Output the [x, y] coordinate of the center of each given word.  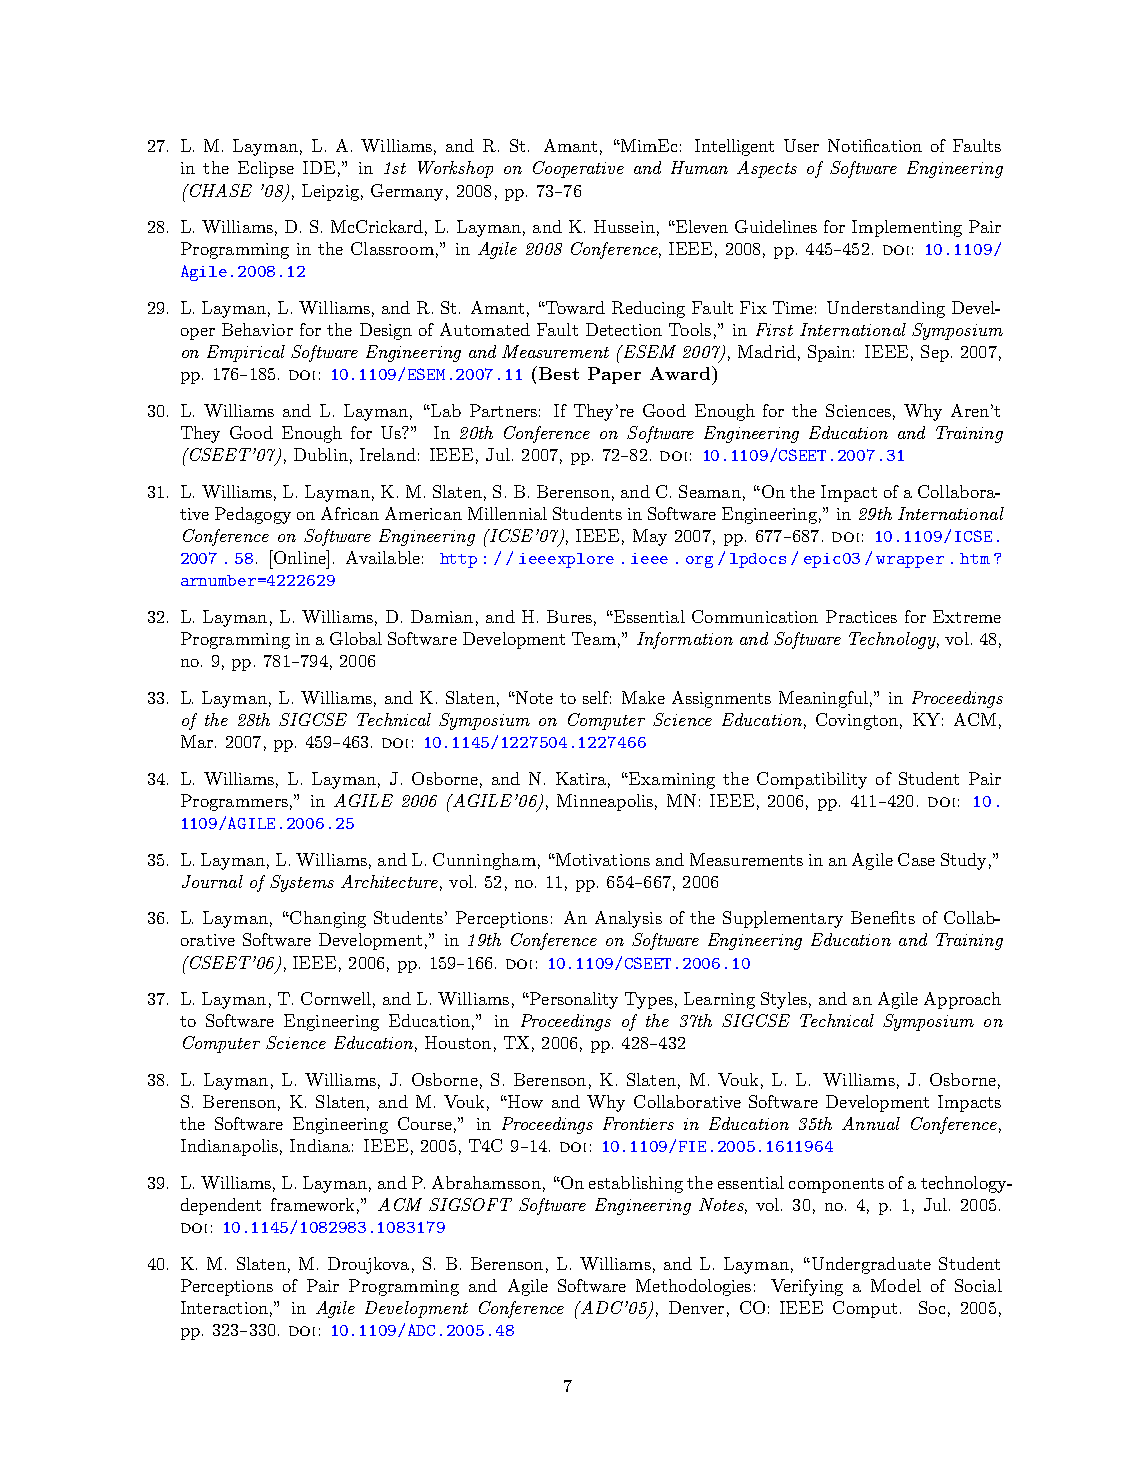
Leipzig [330, 192]
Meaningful [823, 699]
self [597, 697]
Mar [197, 741]
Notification [875, 145]
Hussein [624, 226]
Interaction [224, 1307]
